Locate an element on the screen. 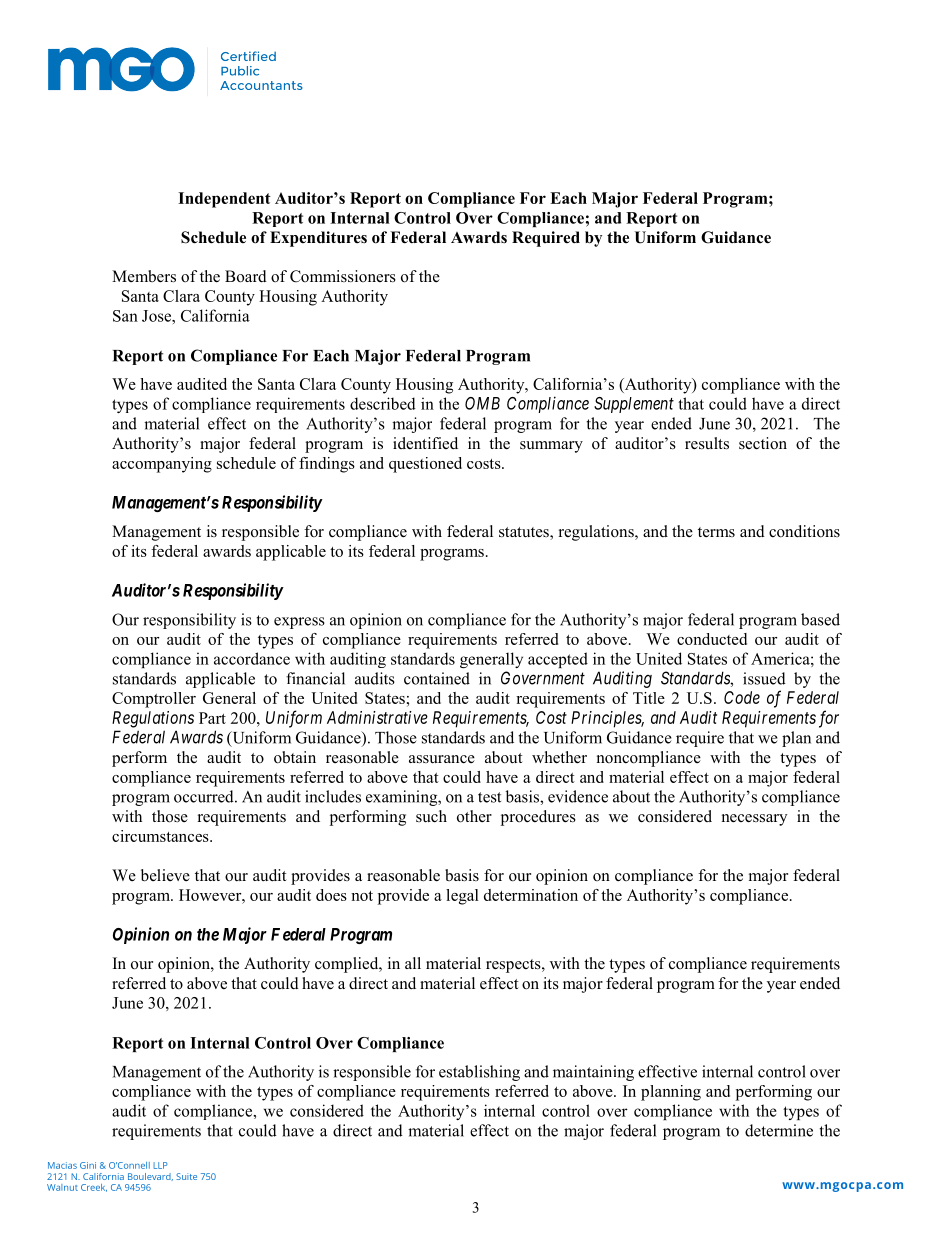  Code is located at coordinates (742, 697).
